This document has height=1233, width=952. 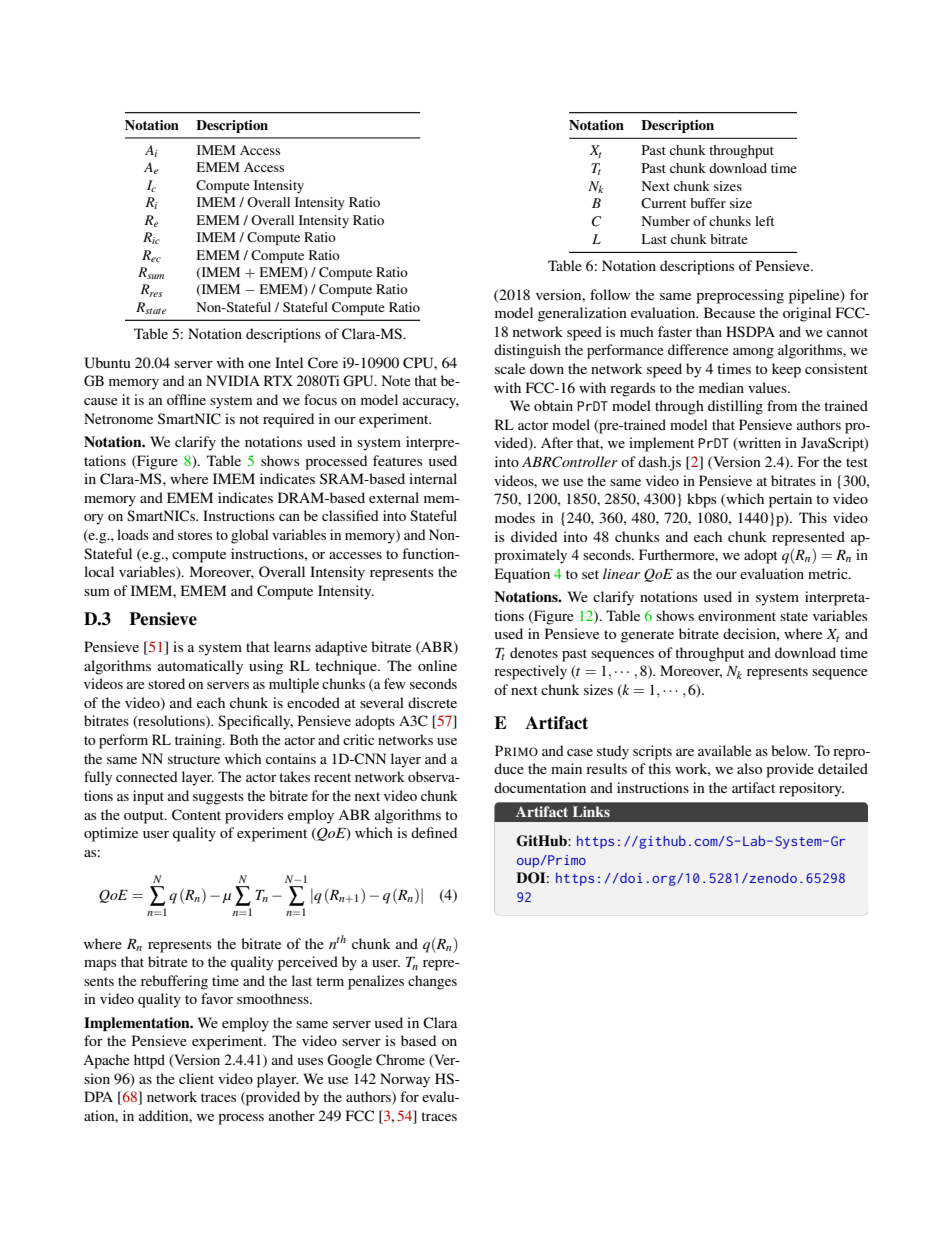 I want to click on one, so click(x=259, y=364).
